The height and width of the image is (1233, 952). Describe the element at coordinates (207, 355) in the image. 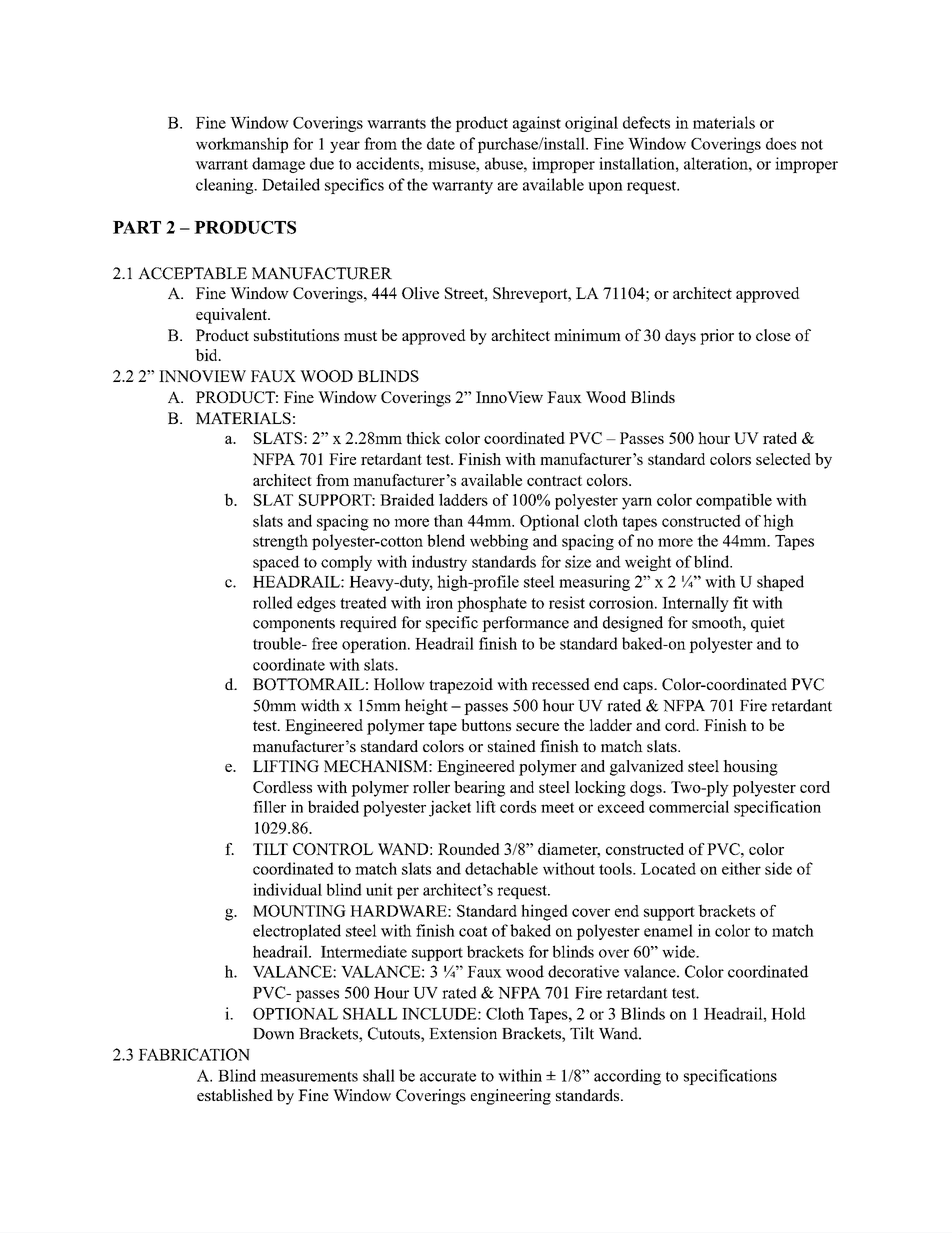

I see `bid` at that location.
